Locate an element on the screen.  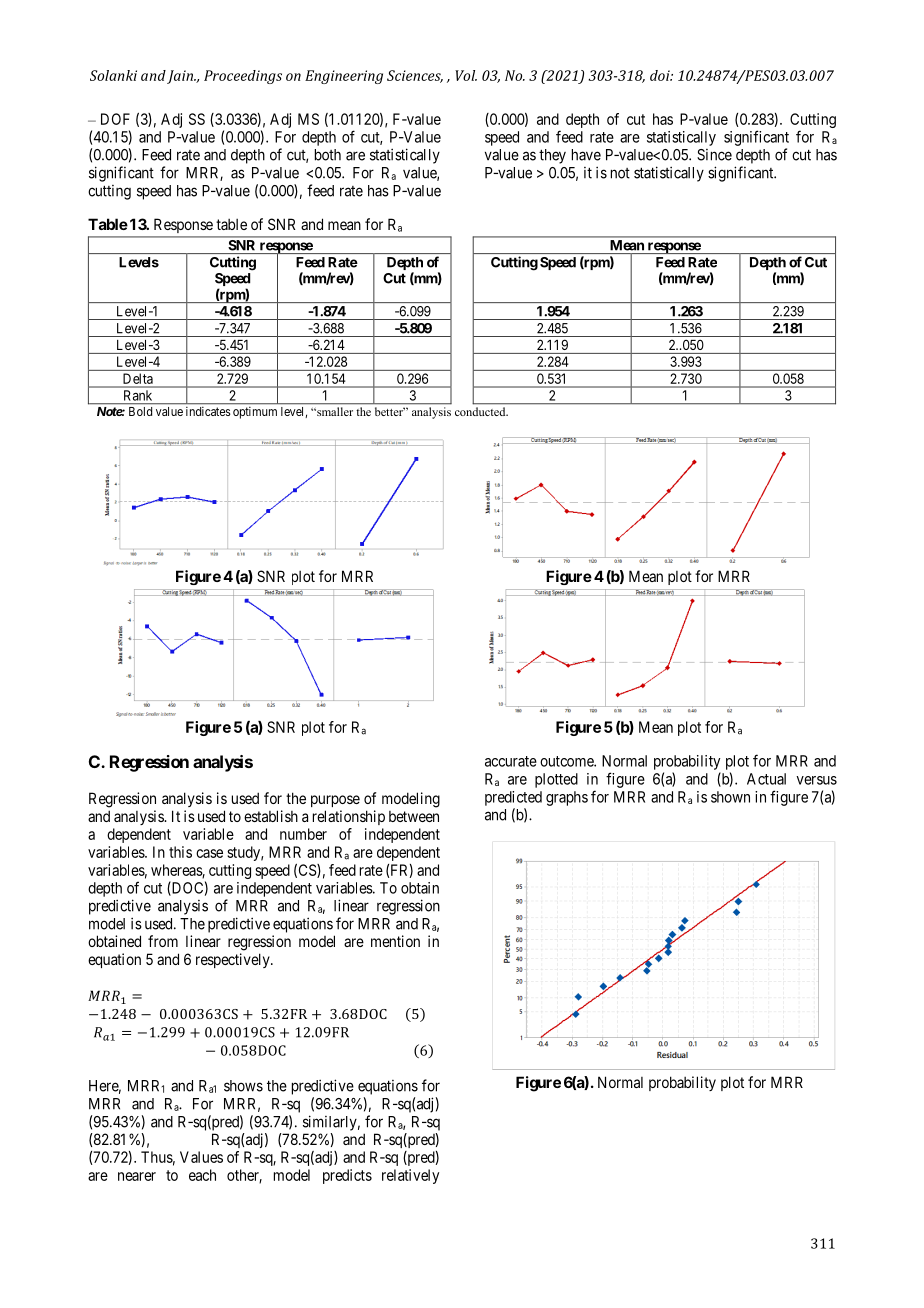
each is located at coordinates (202, 1175).
